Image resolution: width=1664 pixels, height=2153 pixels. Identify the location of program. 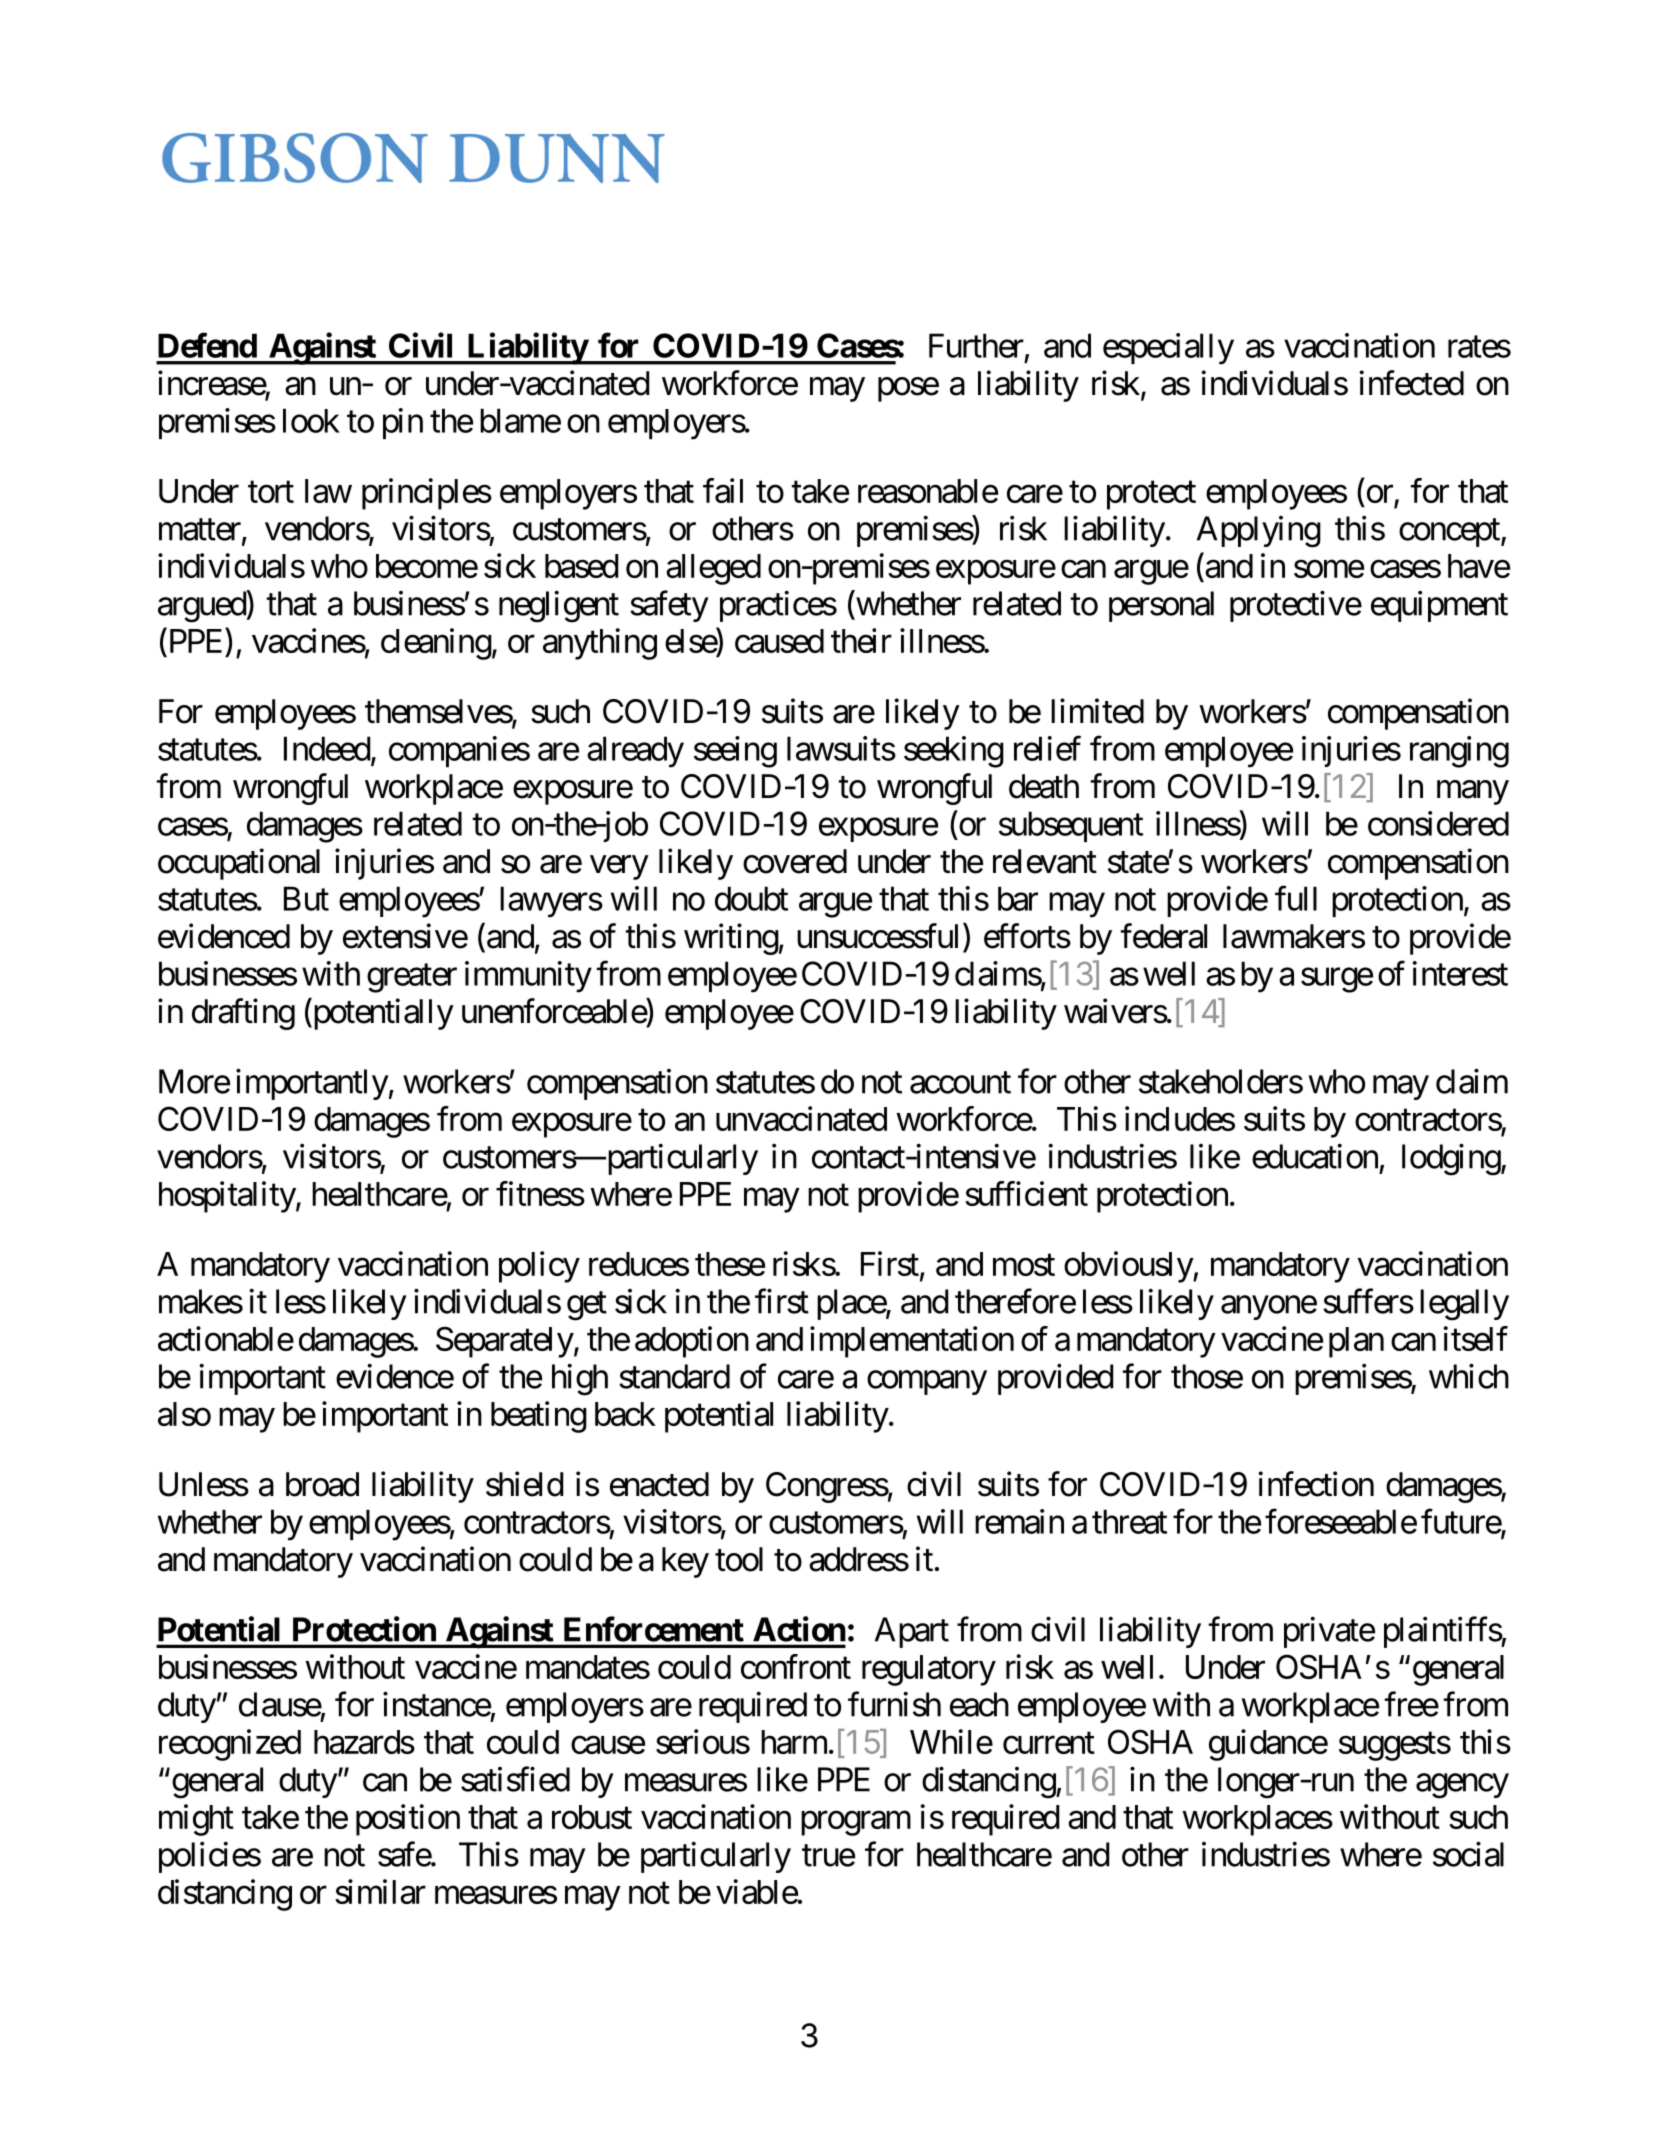
(856, 1823).
